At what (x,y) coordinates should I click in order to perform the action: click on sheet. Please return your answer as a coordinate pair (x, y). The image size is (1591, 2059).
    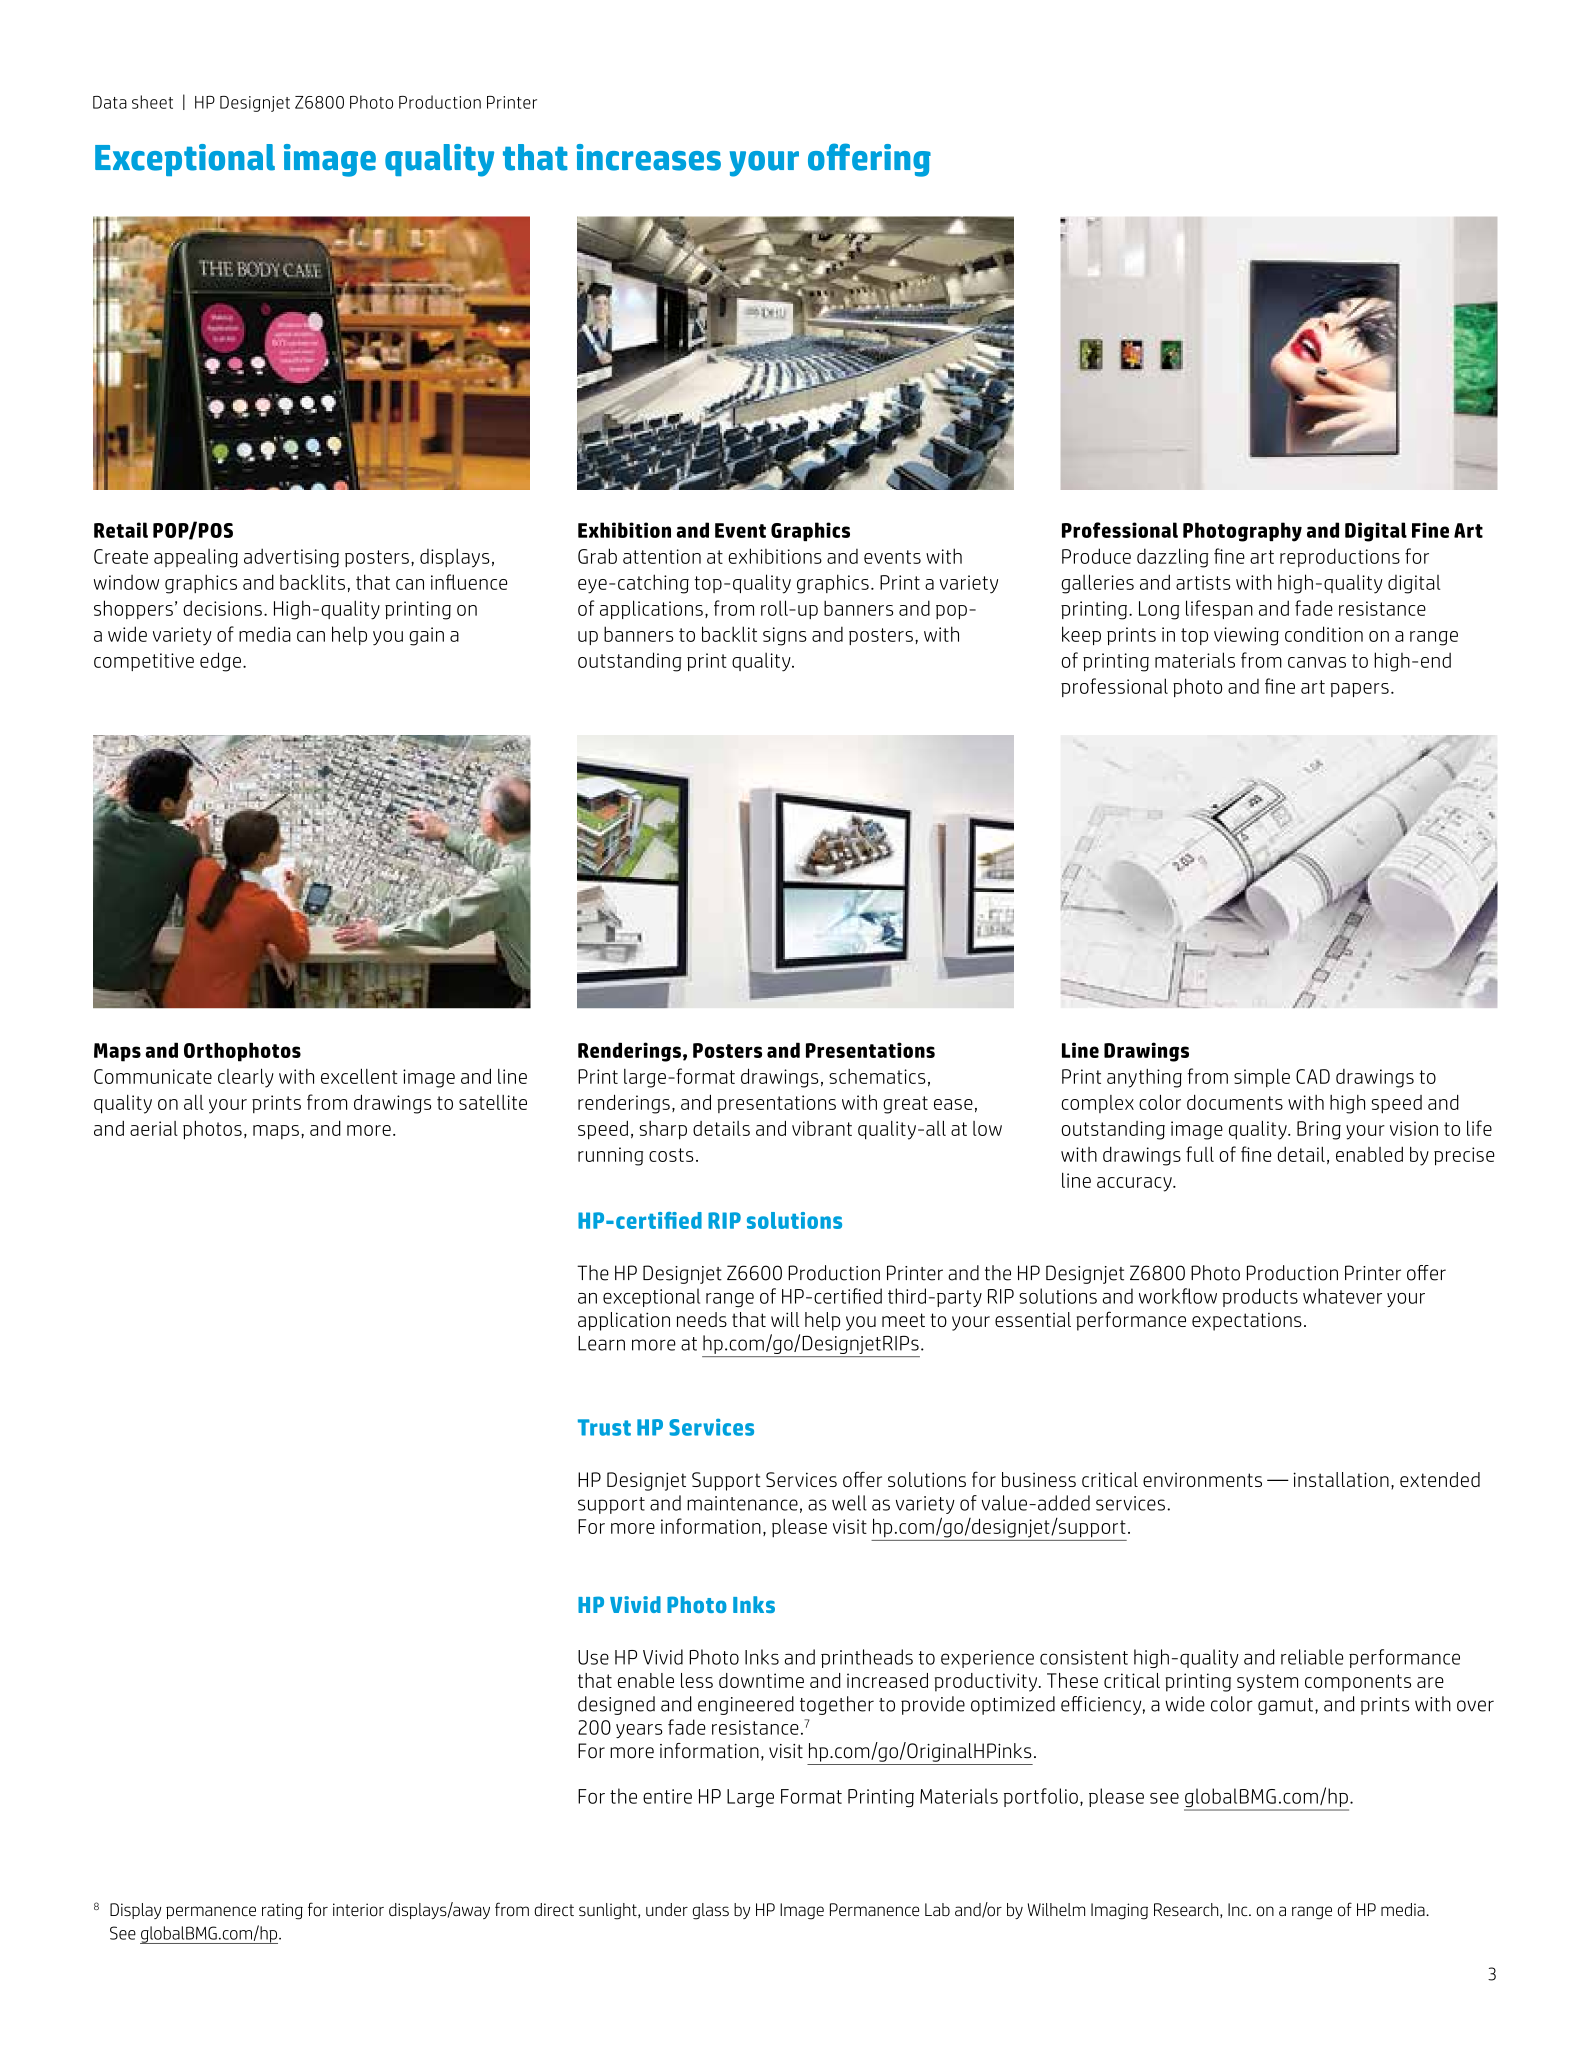
    Looking at the image, I should click on (152, 102).
